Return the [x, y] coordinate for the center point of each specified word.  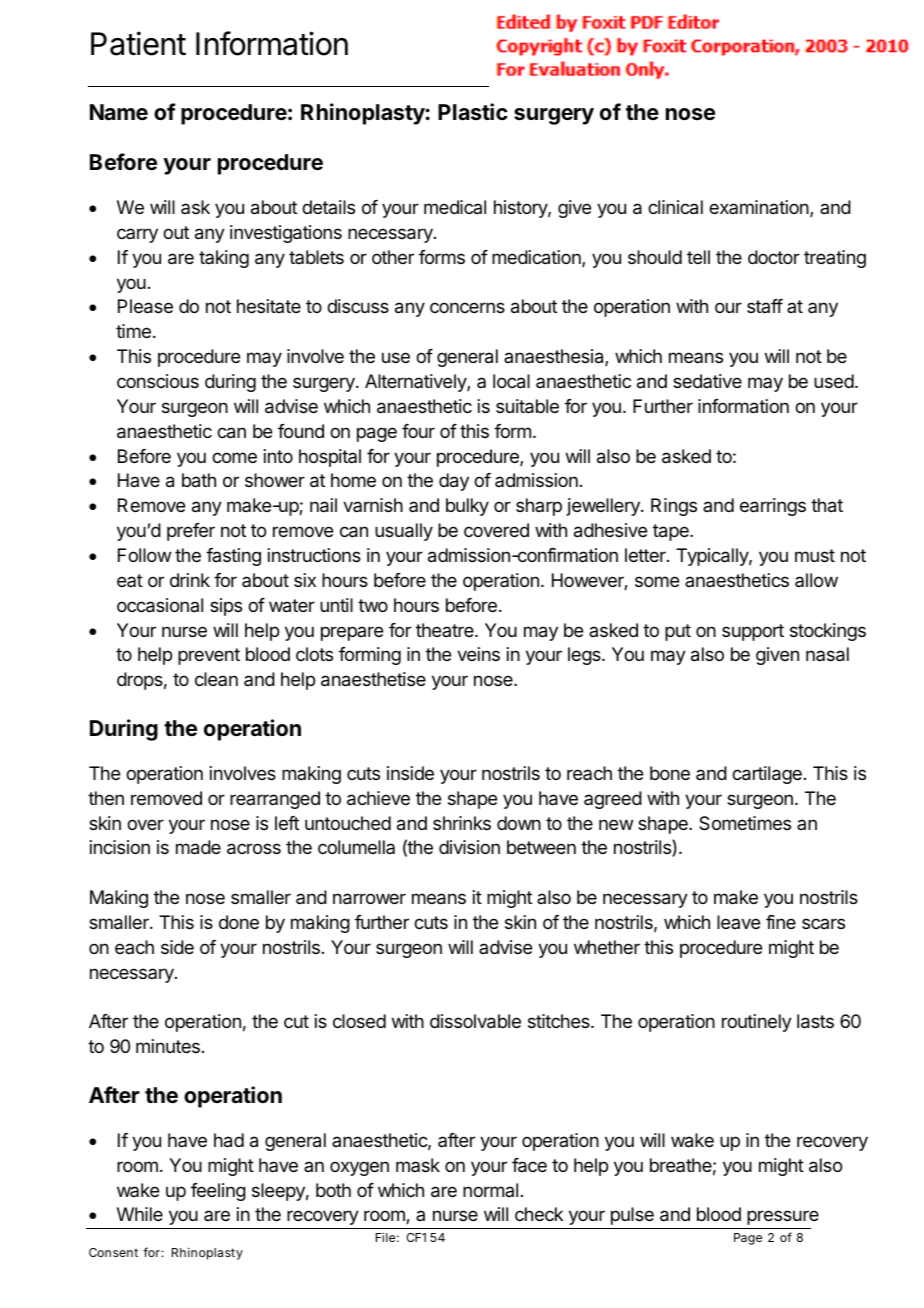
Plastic [473, 112]
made [198, 847]
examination [760, 208]
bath [199, 480]
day [454, 482]
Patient [138, 43]
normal [490, 1190]
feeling [218, 1192]
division [469, 847]
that [827, 505]
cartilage [767, 775]
